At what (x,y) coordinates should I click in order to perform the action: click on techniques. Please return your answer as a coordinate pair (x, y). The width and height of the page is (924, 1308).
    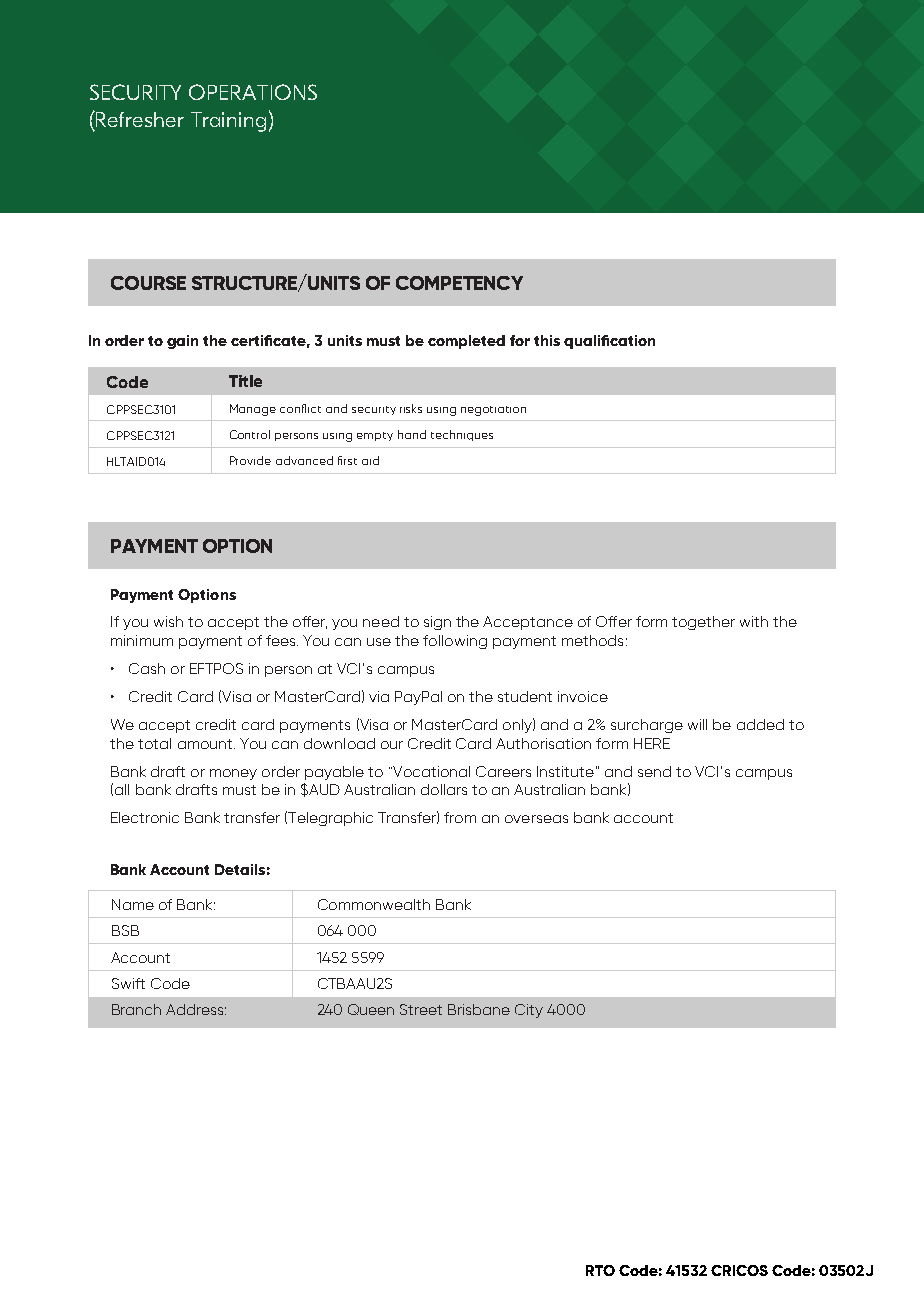
    Looking at the image, I should click on (462, 435).
